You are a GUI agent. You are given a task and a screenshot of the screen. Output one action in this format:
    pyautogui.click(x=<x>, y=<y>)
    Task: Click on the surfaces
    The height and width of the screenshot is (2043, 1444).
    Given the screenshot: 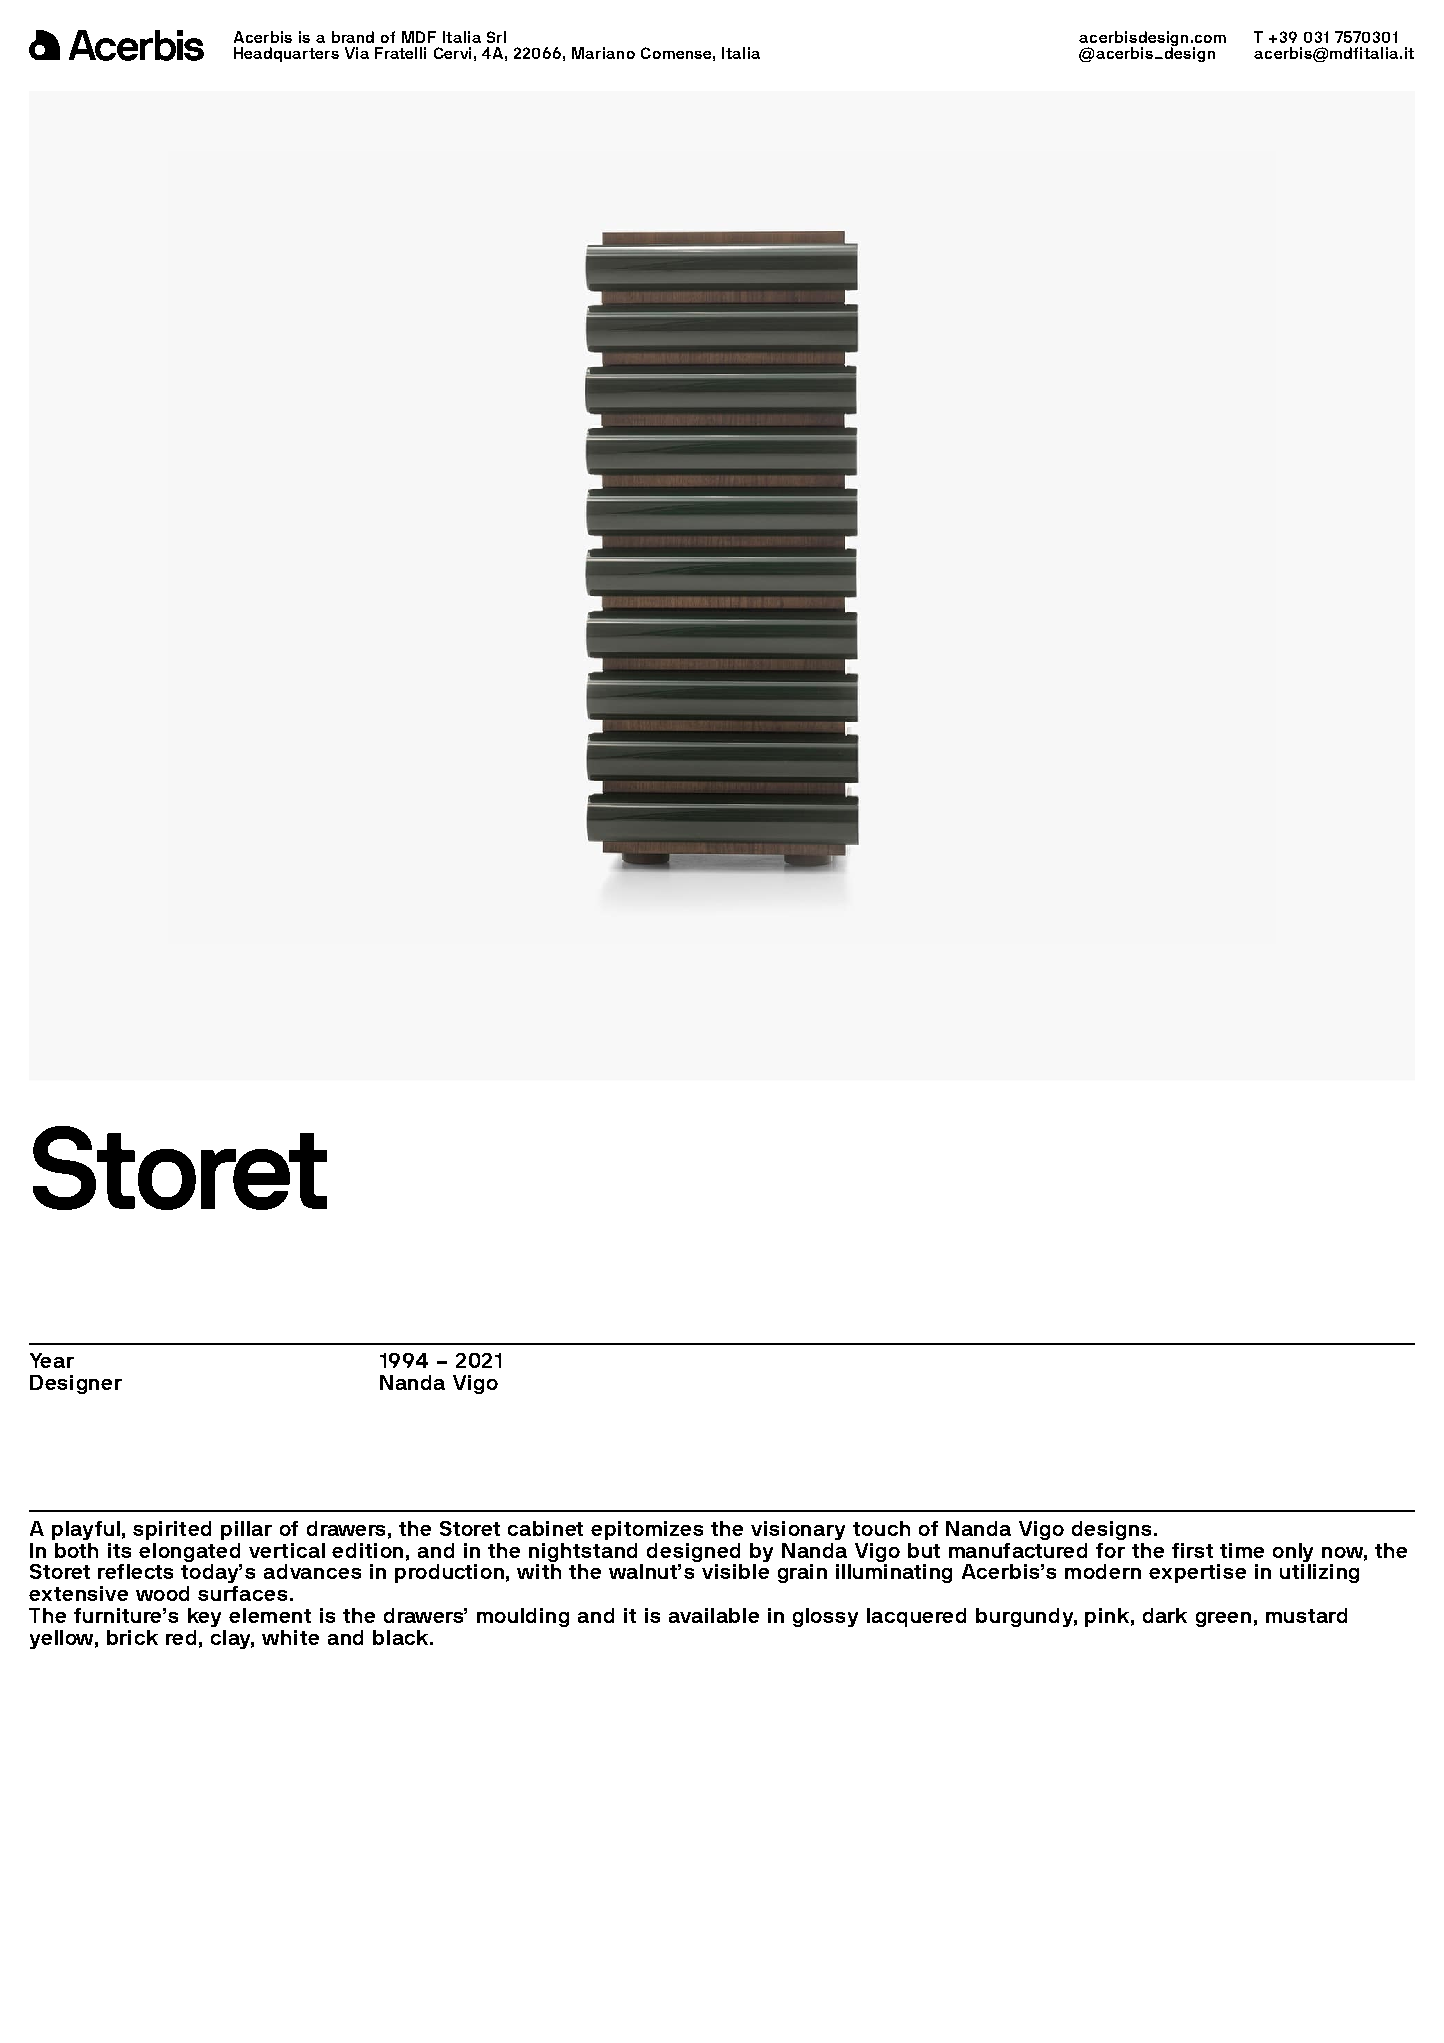 What is the action you would take?
    pyautogui.click(x=242, y=1593)
